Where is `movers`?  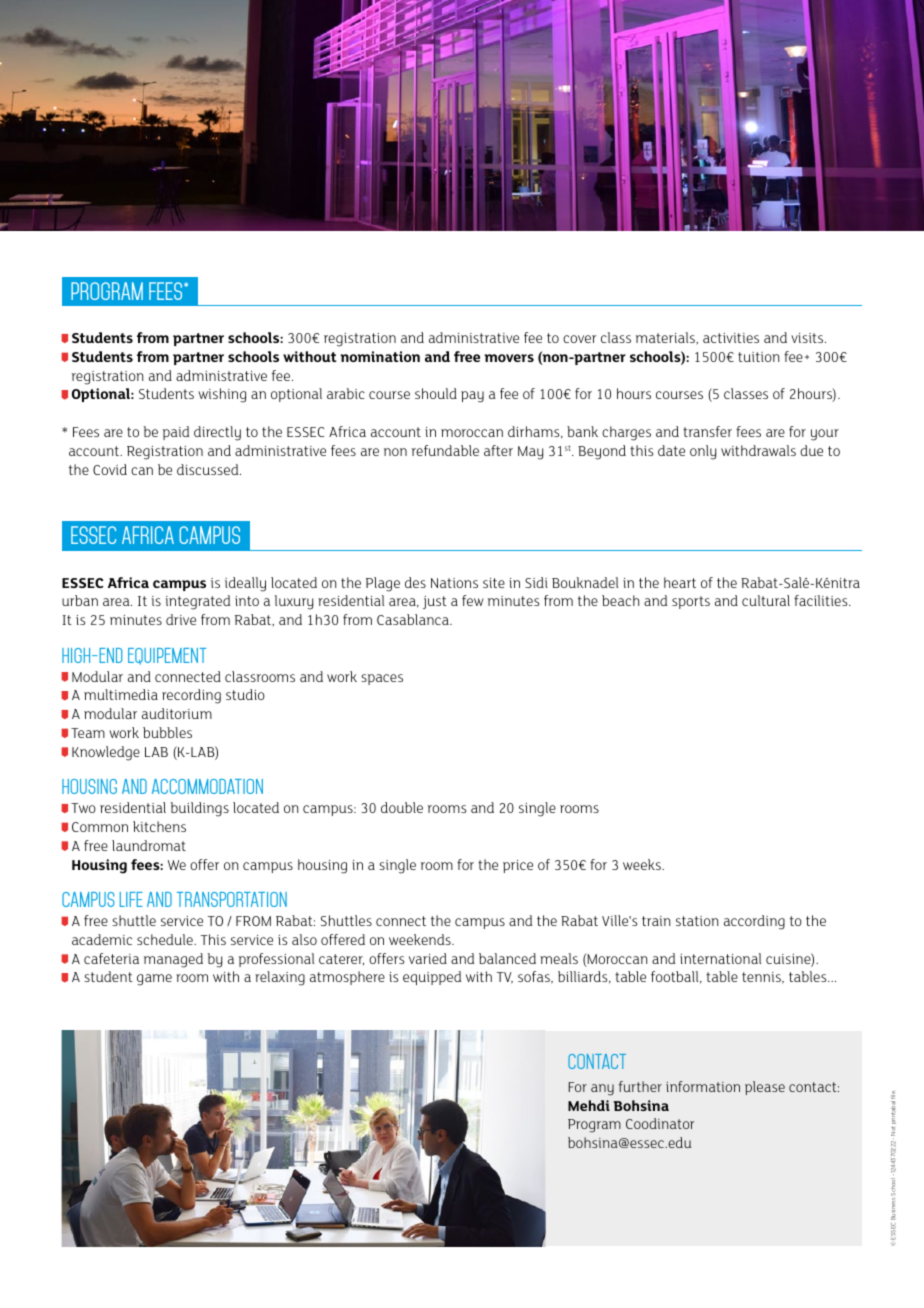
movers is located at coordinates (509, 358).
